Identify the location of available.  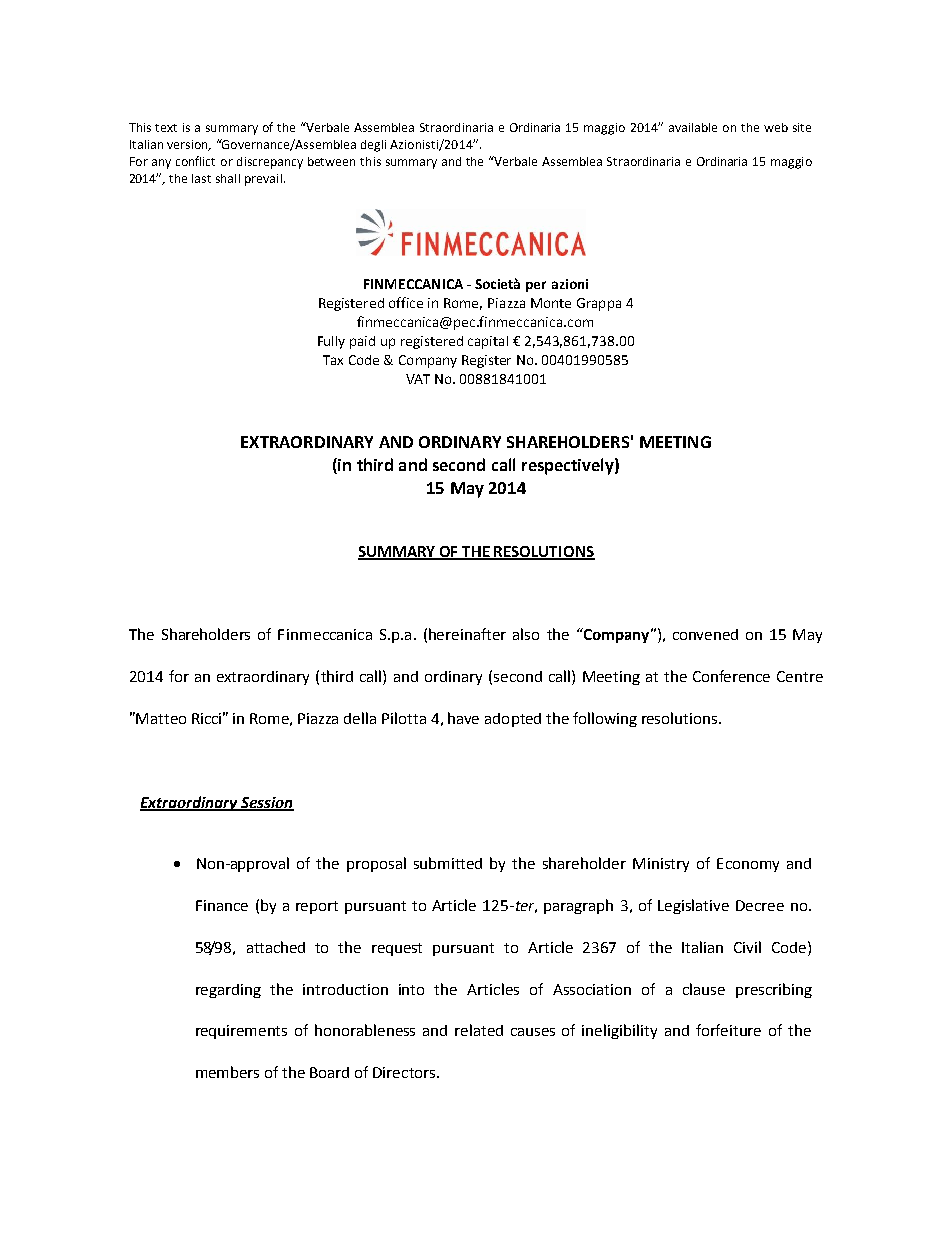
(693, 127).
